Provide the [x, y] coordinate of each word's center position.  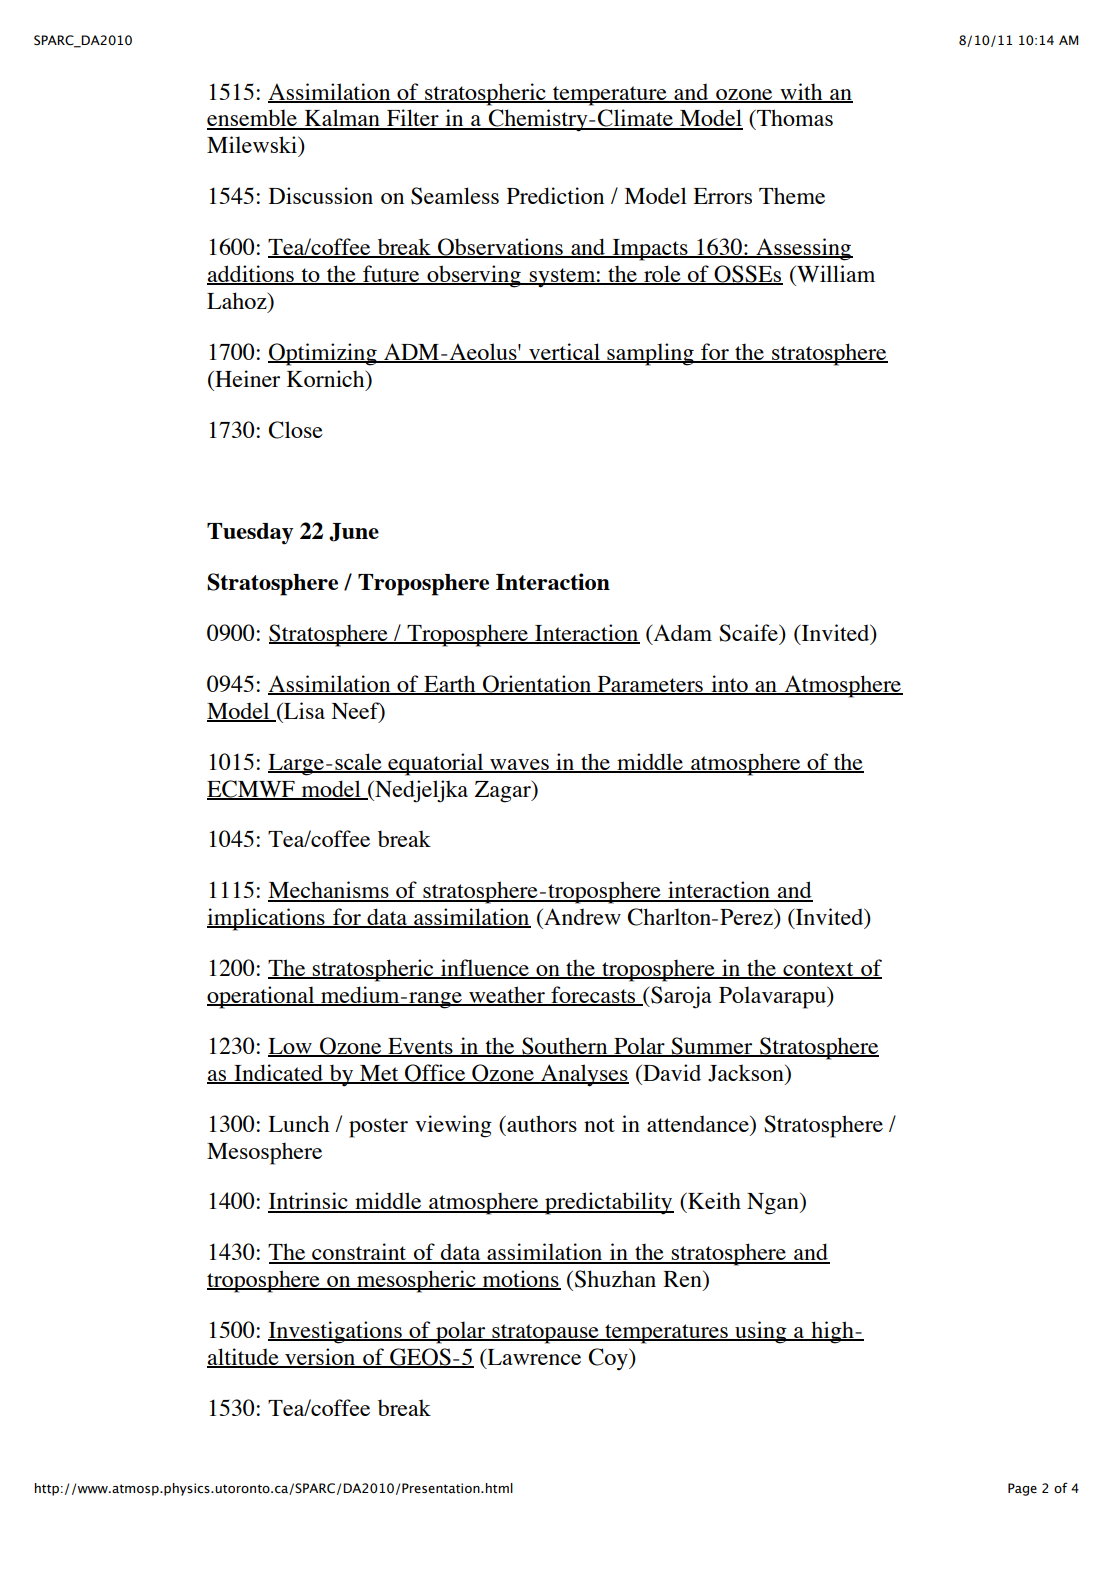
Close [296, 430]
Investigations [336, 1332]
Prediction [555, 195]
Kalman [342, 119]
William [835, 273]
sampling [650, 354]
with [801, 92]
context [818, 970]
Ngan [774, 1204]
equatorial [436, 764]
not [599, 1125]
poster [378, 1128]
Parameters [650, 685]
